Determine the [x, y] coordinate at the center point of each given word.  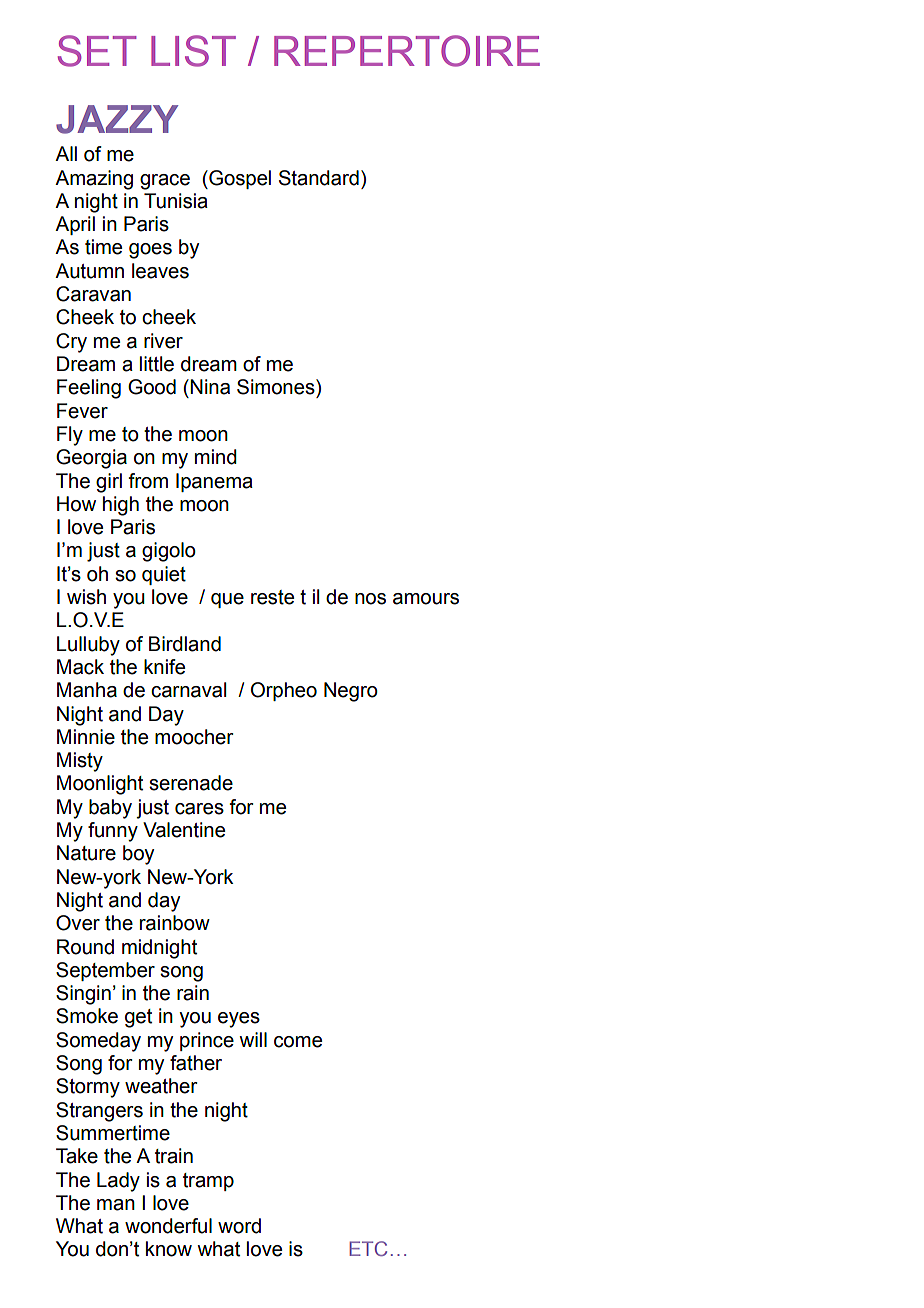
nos [370, 599]
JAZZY [117, 119]
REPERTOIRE [407, 51]
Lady [118, 1182]
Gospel [239, 179]
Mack [80, 667]
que [227, 600]
